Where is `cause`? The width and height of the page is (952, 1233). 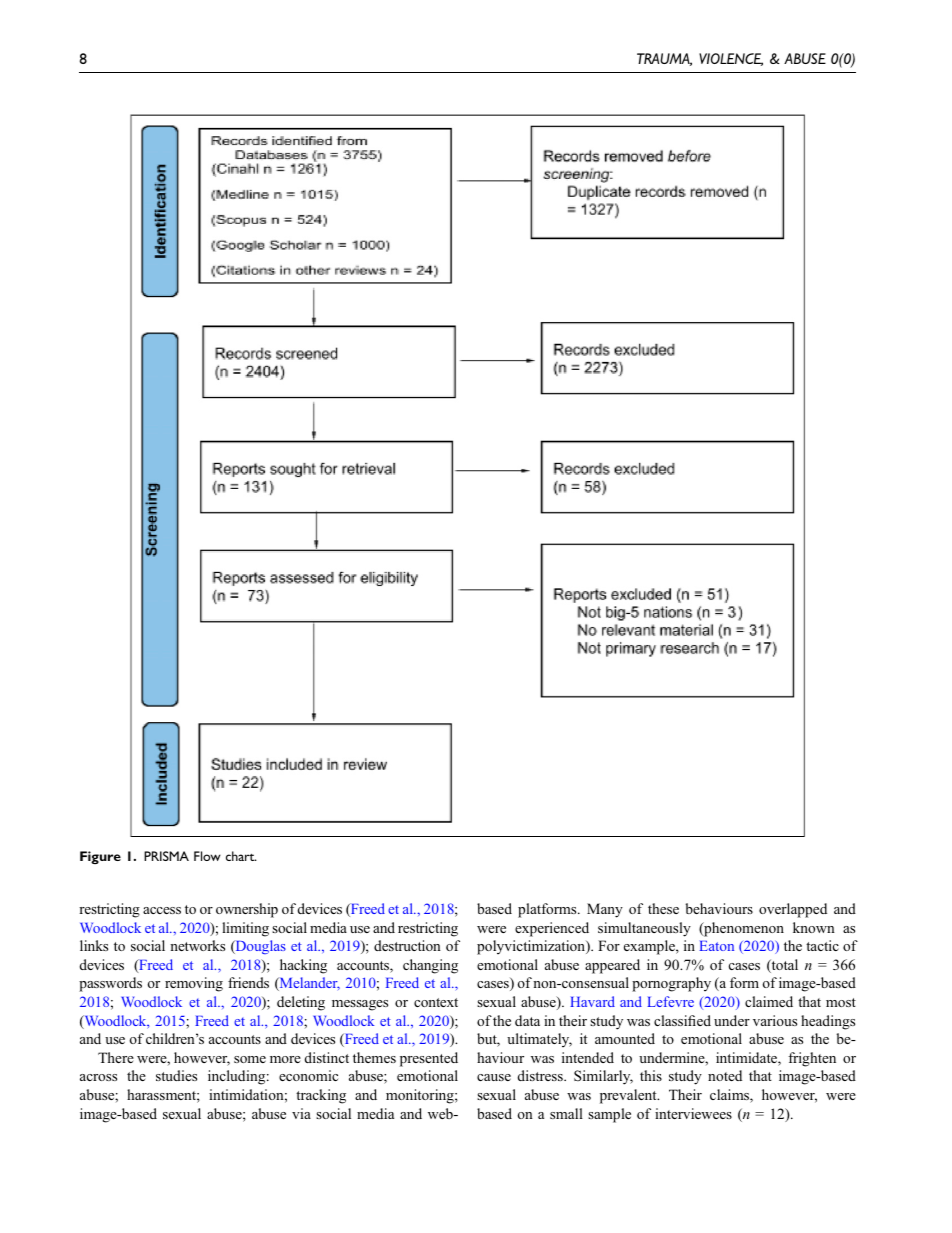
cause is located at coordinates (494, 1077).
